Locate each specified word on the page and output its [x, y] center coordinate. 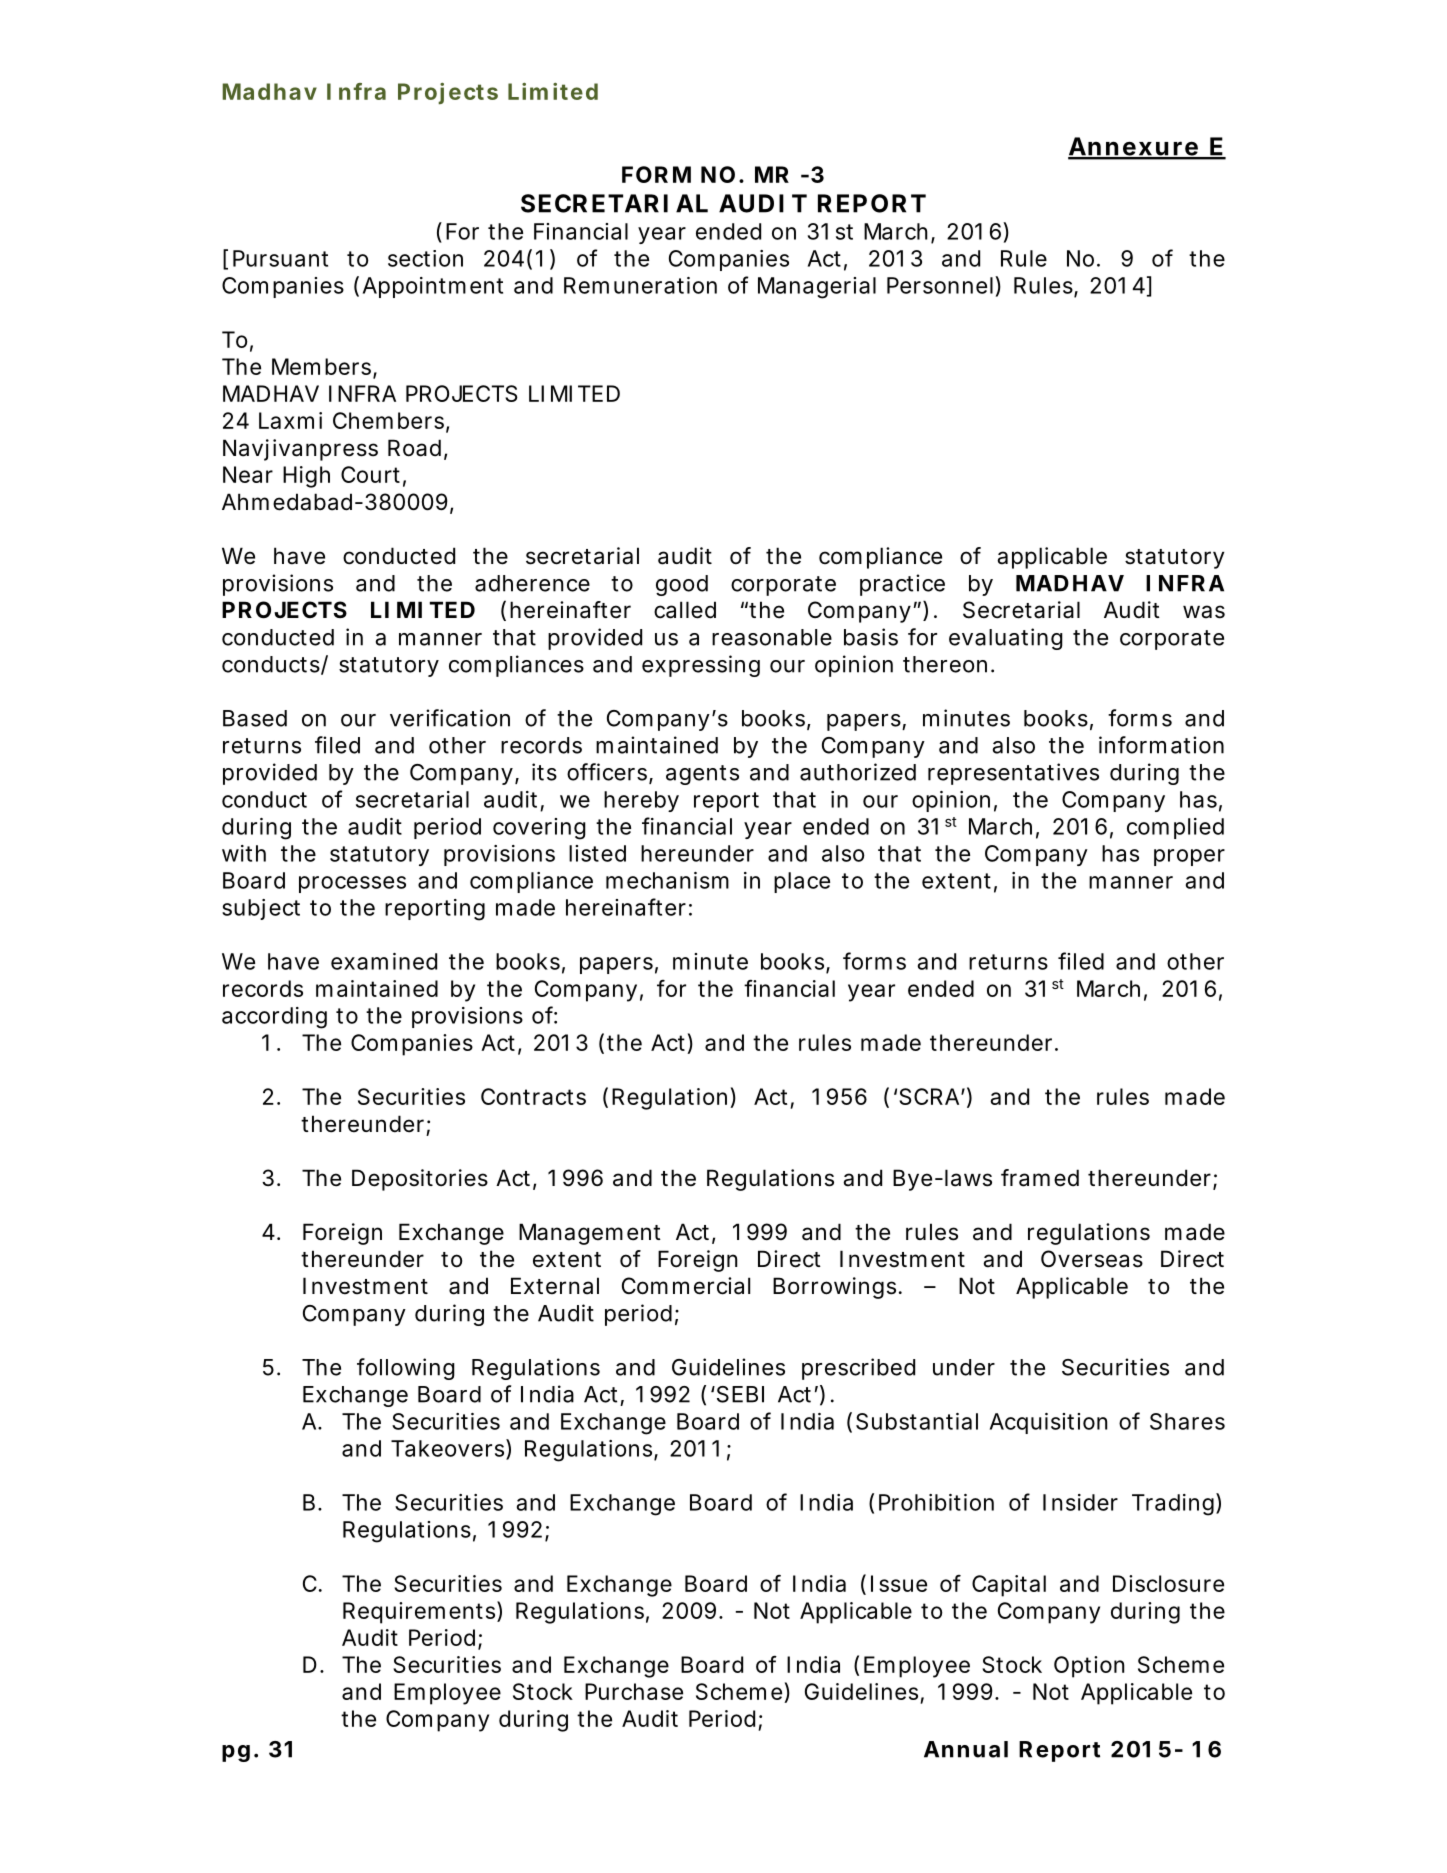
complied [1175, 828]
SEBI [739, 1394]
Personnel [940, 285]
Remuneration [640, 285]
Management [590, 1234]
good [682, 585]
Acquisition [1048, 1423]
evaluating [1006, 639]
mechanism [667, 880]
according [274, 1018]
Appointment [433, 287]
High [306, 477]
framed [1040, 1178]
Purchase [634, 1691]
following [406, 1369]
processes [352, 884]
